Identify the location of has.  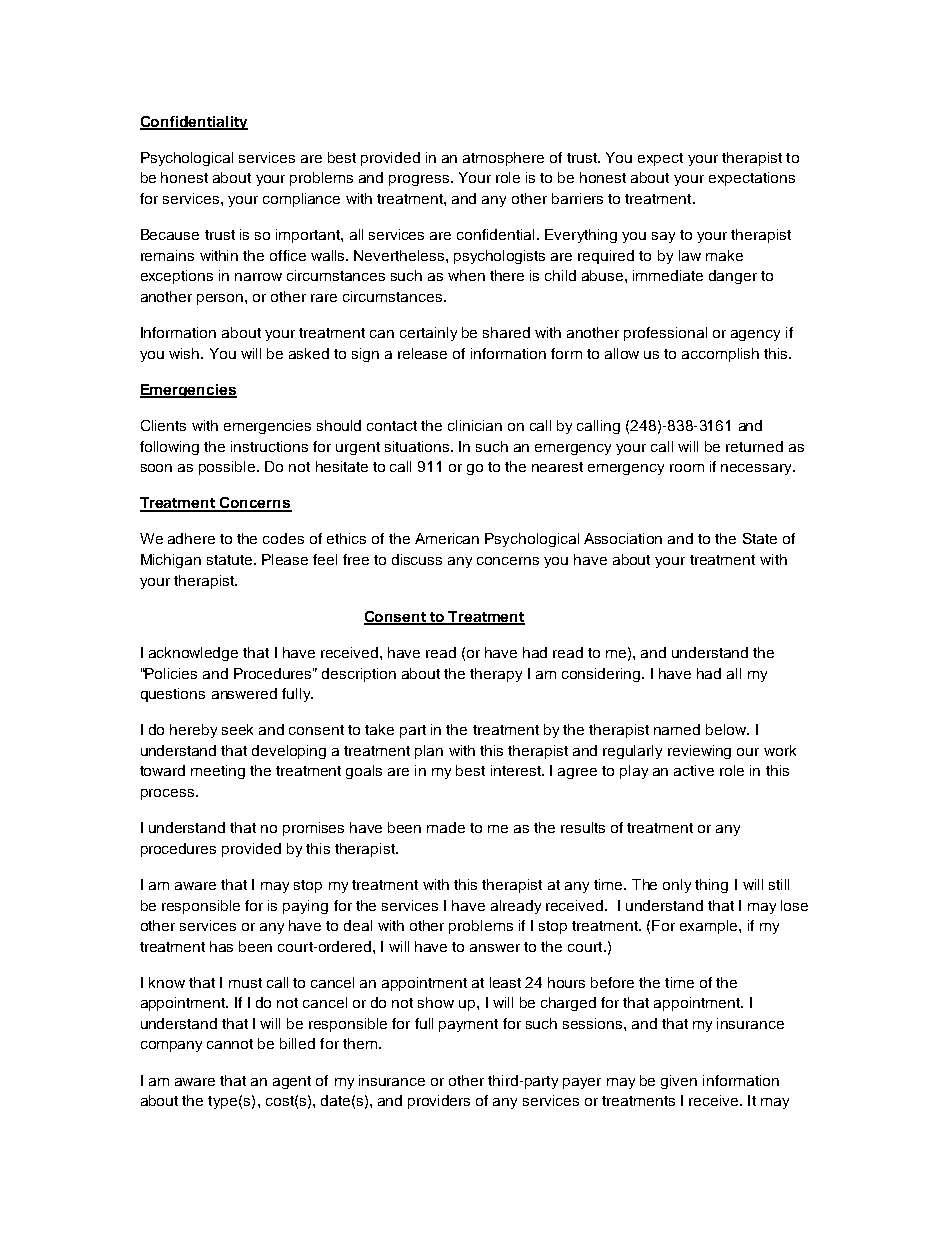
(221, 946).
